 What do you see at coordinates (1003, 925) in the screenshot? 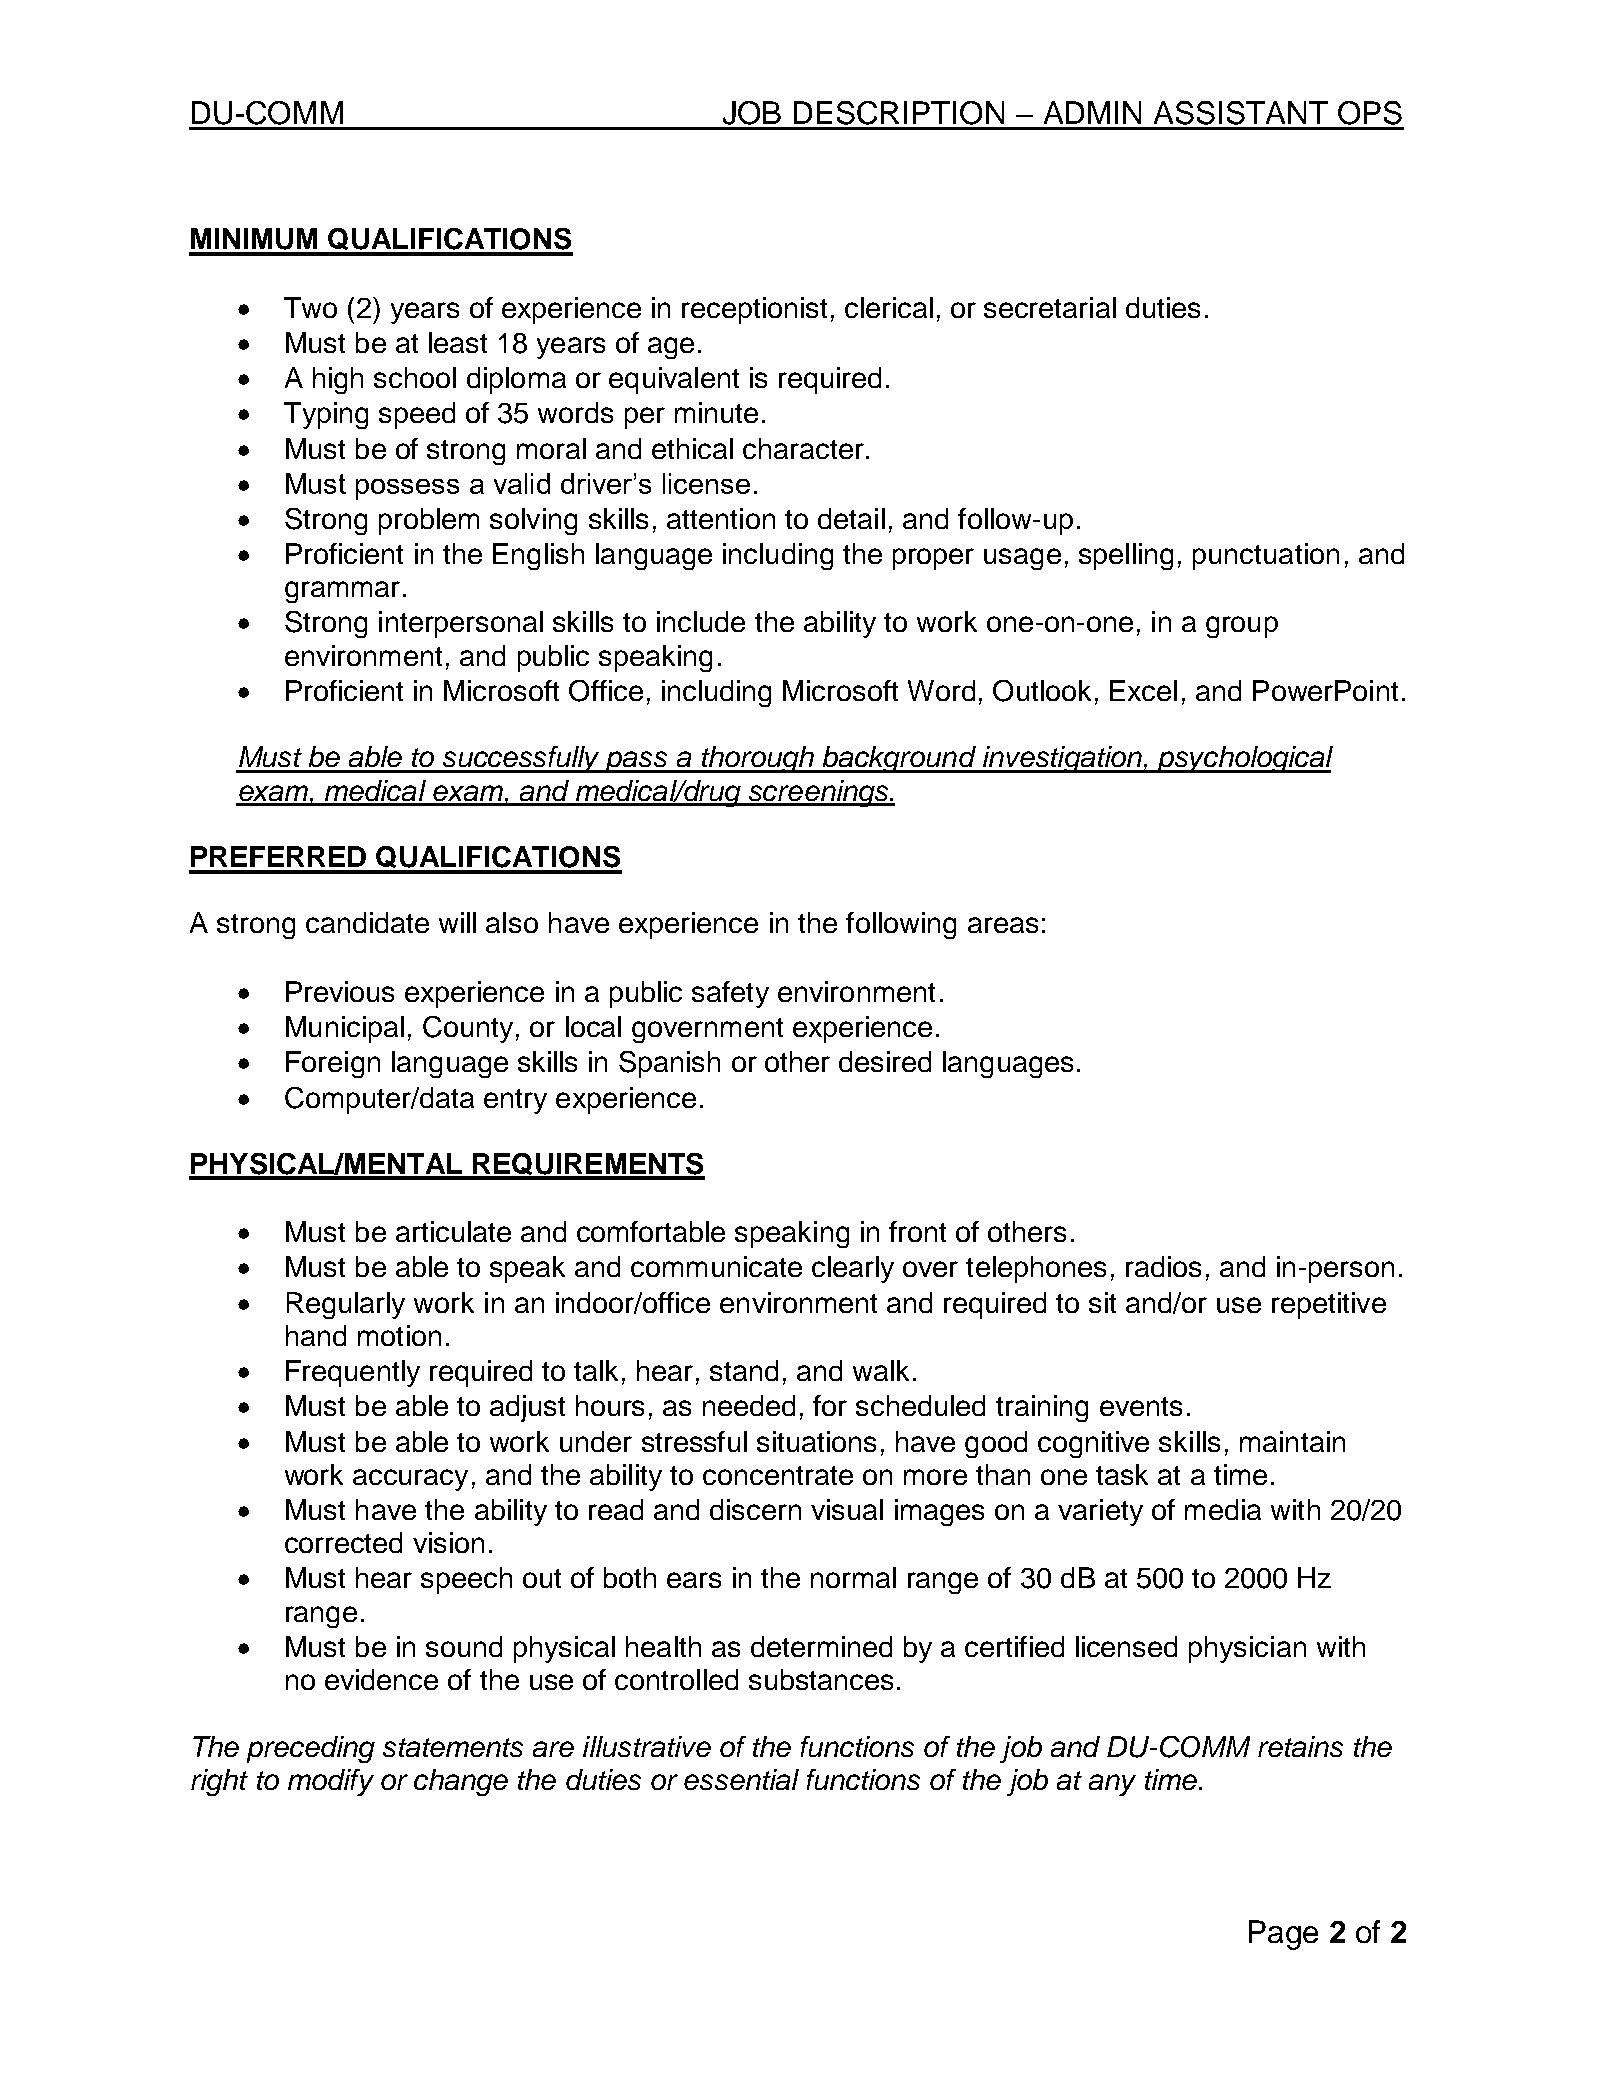
I see `areas` at bounding box center [1003, 925].
